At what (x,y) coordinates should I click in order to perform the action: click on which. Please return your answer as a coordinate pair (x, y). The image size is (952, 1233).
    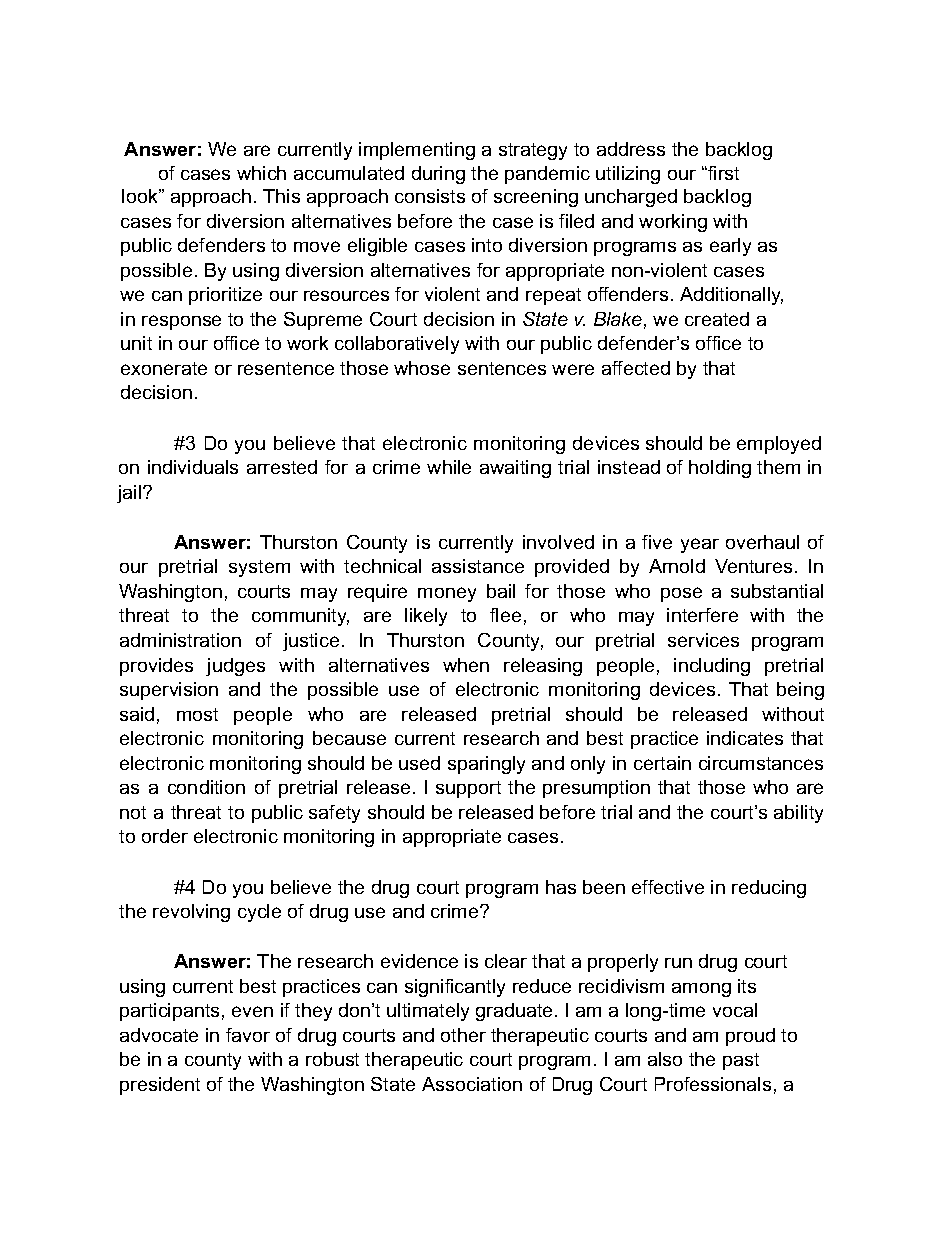
    Looking at the image, I should click on (261, 173).
